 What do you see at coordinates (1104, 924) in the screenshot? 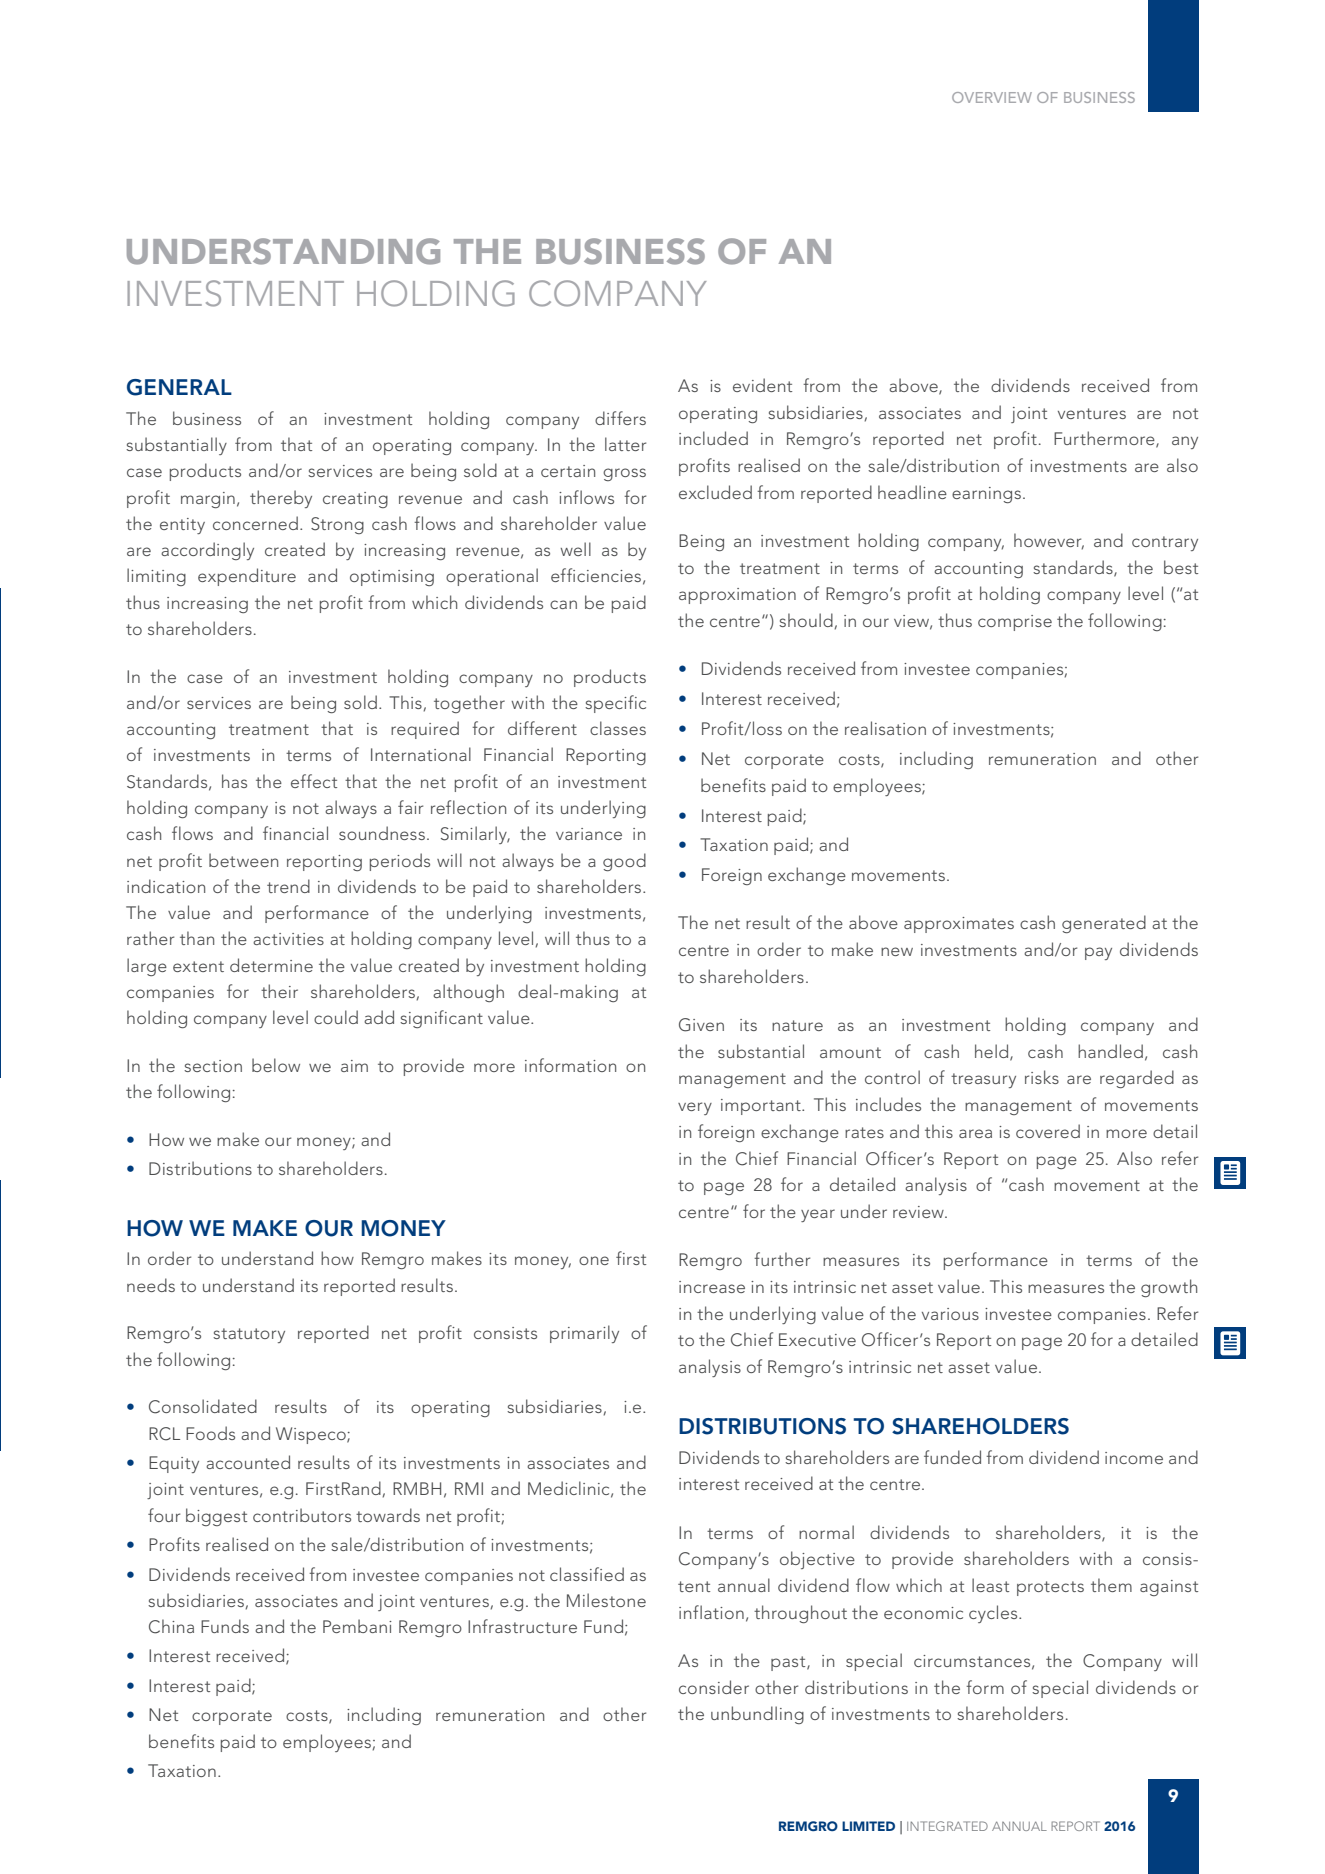
I see `generated` at bounding box center [1104, 924].
